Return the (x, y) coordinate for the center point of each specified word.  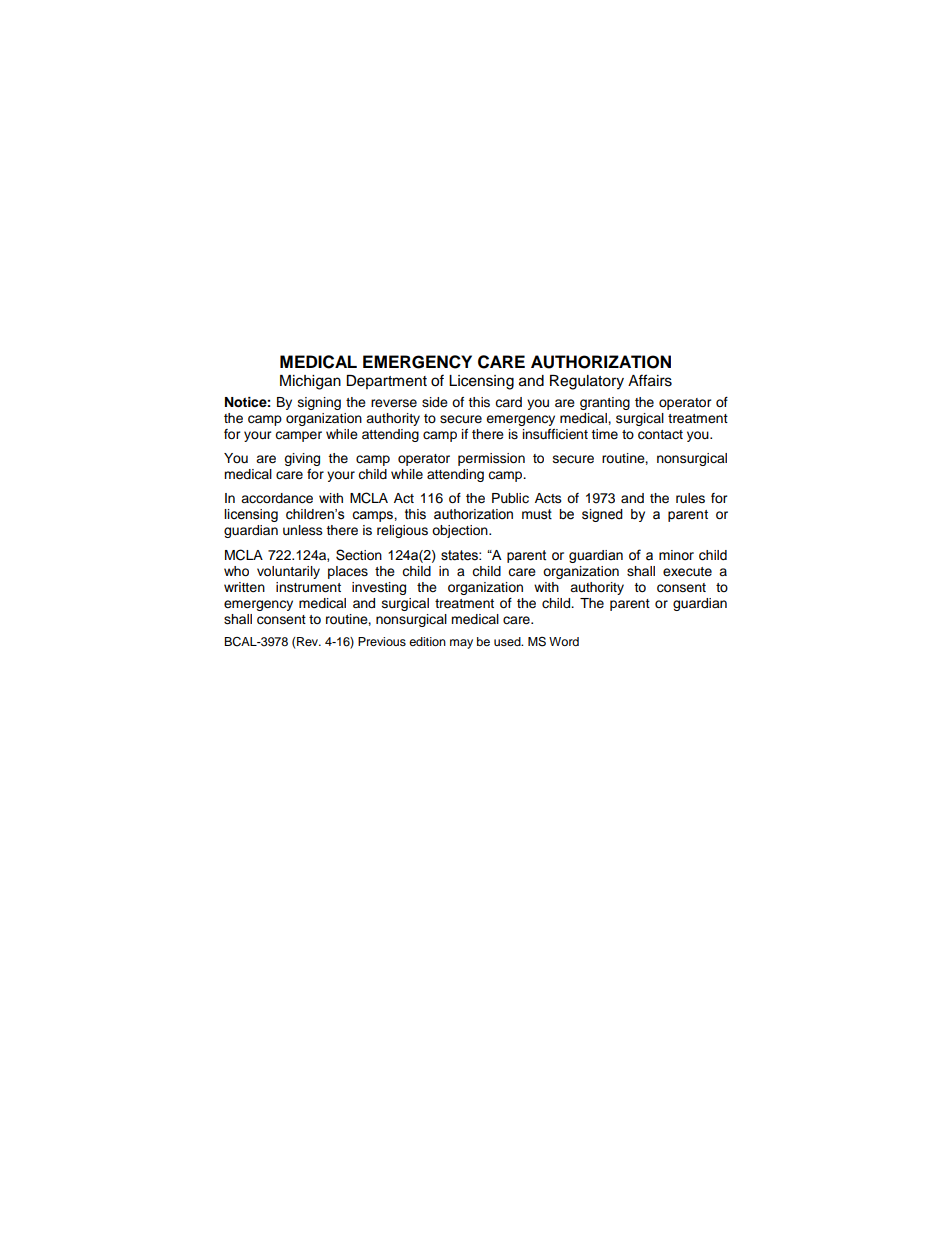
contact (660, 435)
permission (491, 459)
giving (302, 459)
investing (379, 588)
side (435, 402)
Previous (382, 641)
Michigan (310, 382)
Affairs (650, 380)
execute (687, 572)
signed (602, 515)
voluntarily (288, 572)
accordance (277, 498)
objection (461, 531)
